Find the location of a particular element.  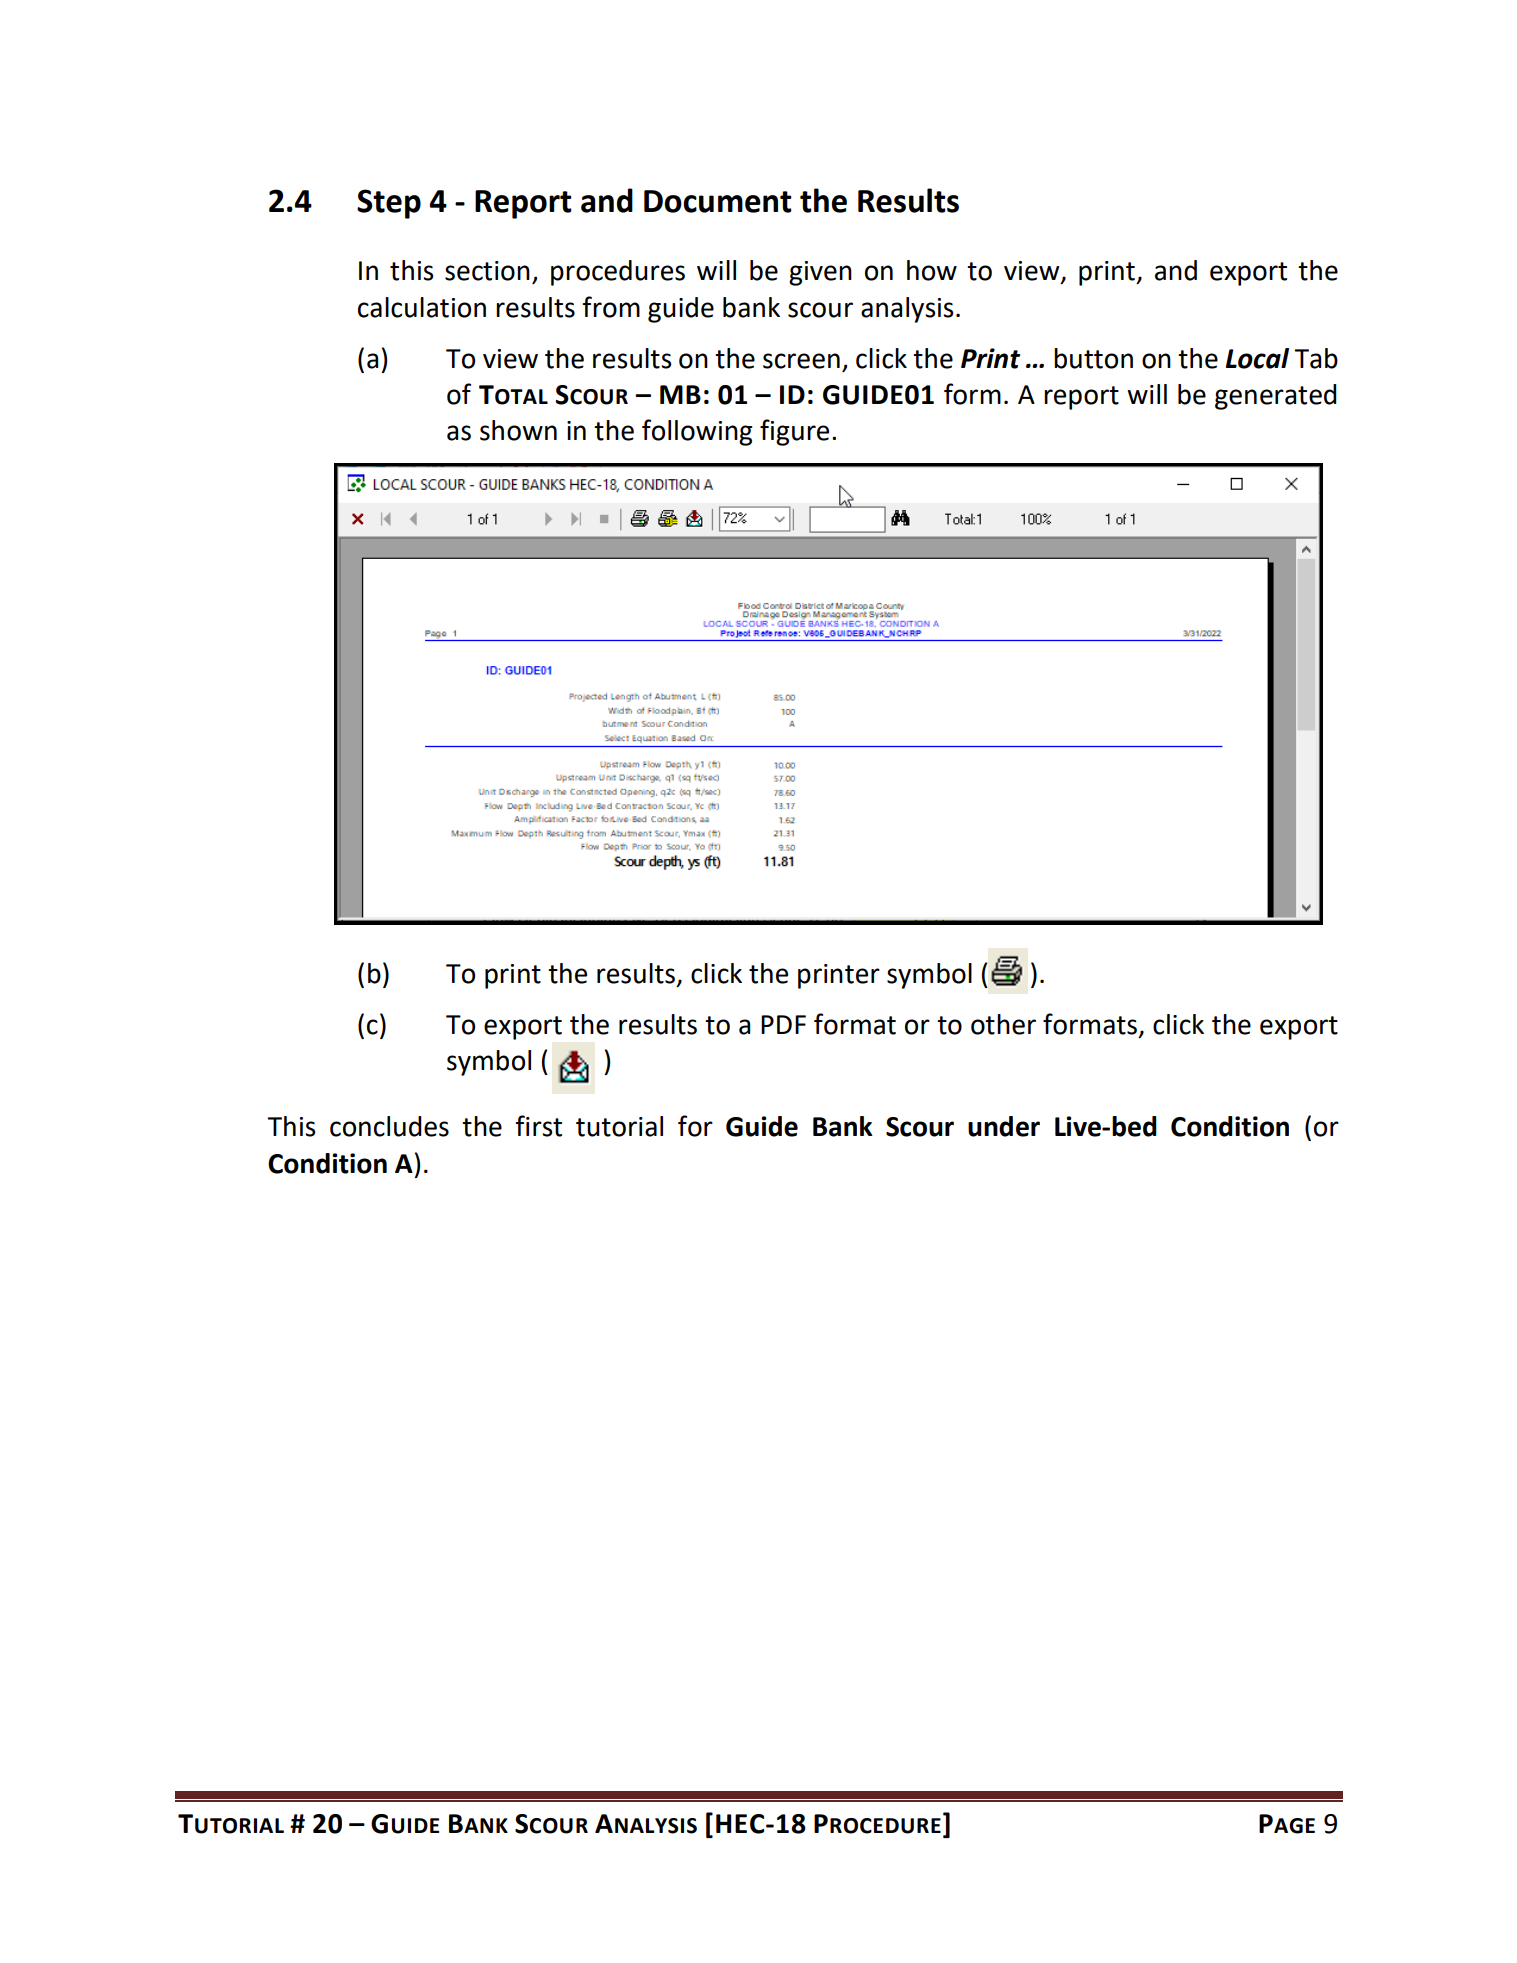

under is located at coordinates (1004, 1126).
